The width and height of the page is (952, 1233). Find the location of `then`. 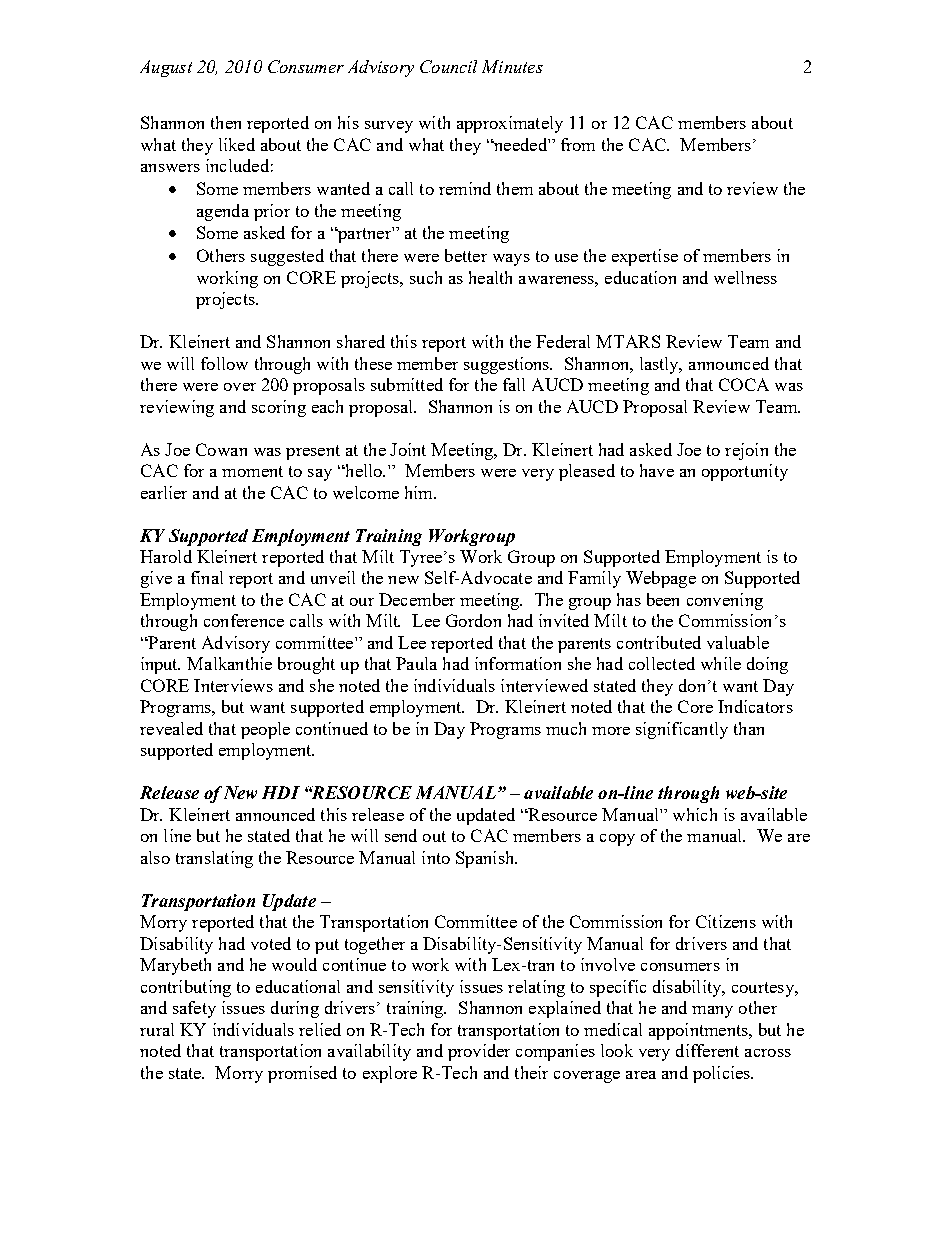

then is located at coordinates (226, 122).
